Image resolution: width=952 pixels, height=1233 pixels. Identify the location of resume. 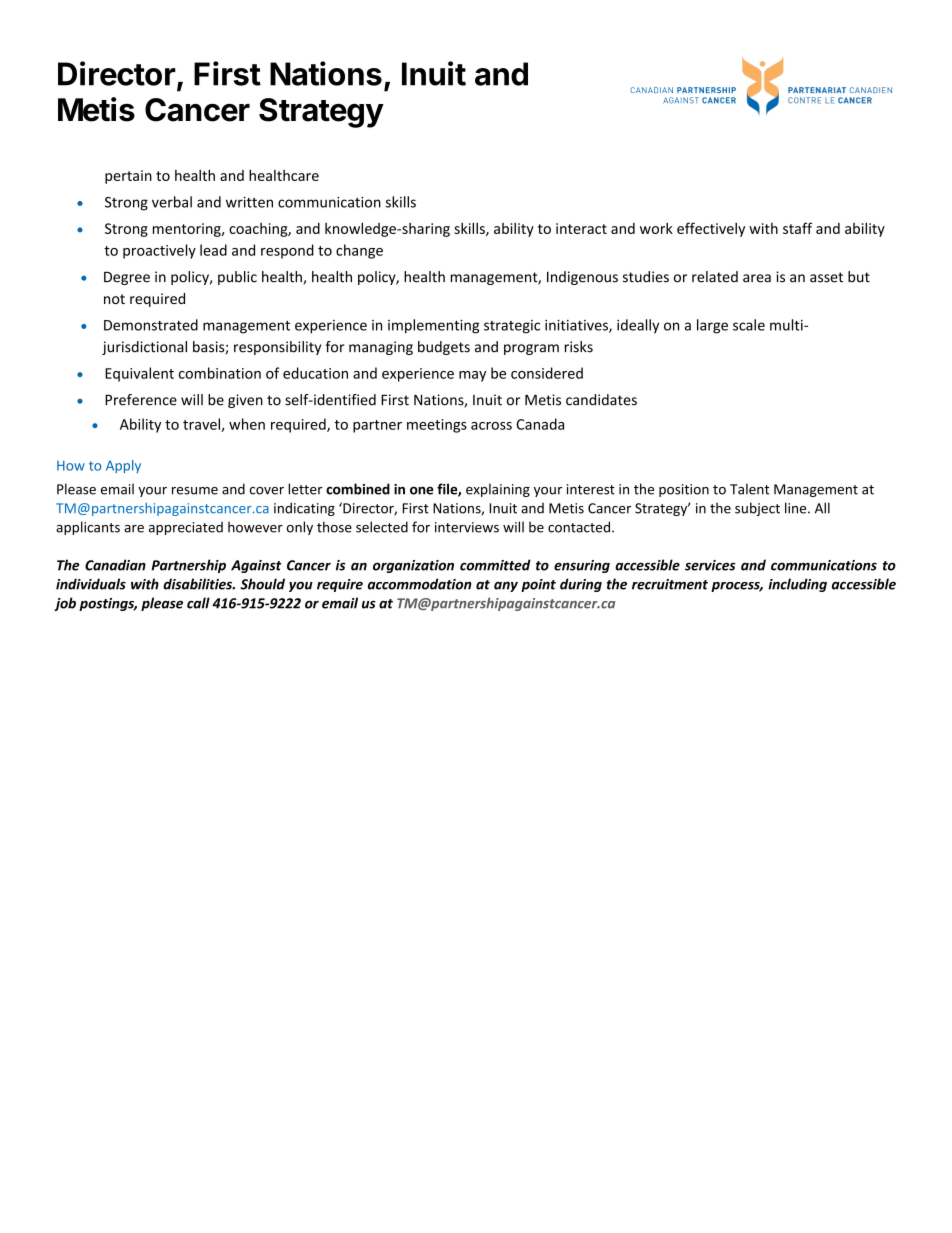
(195, 491).
